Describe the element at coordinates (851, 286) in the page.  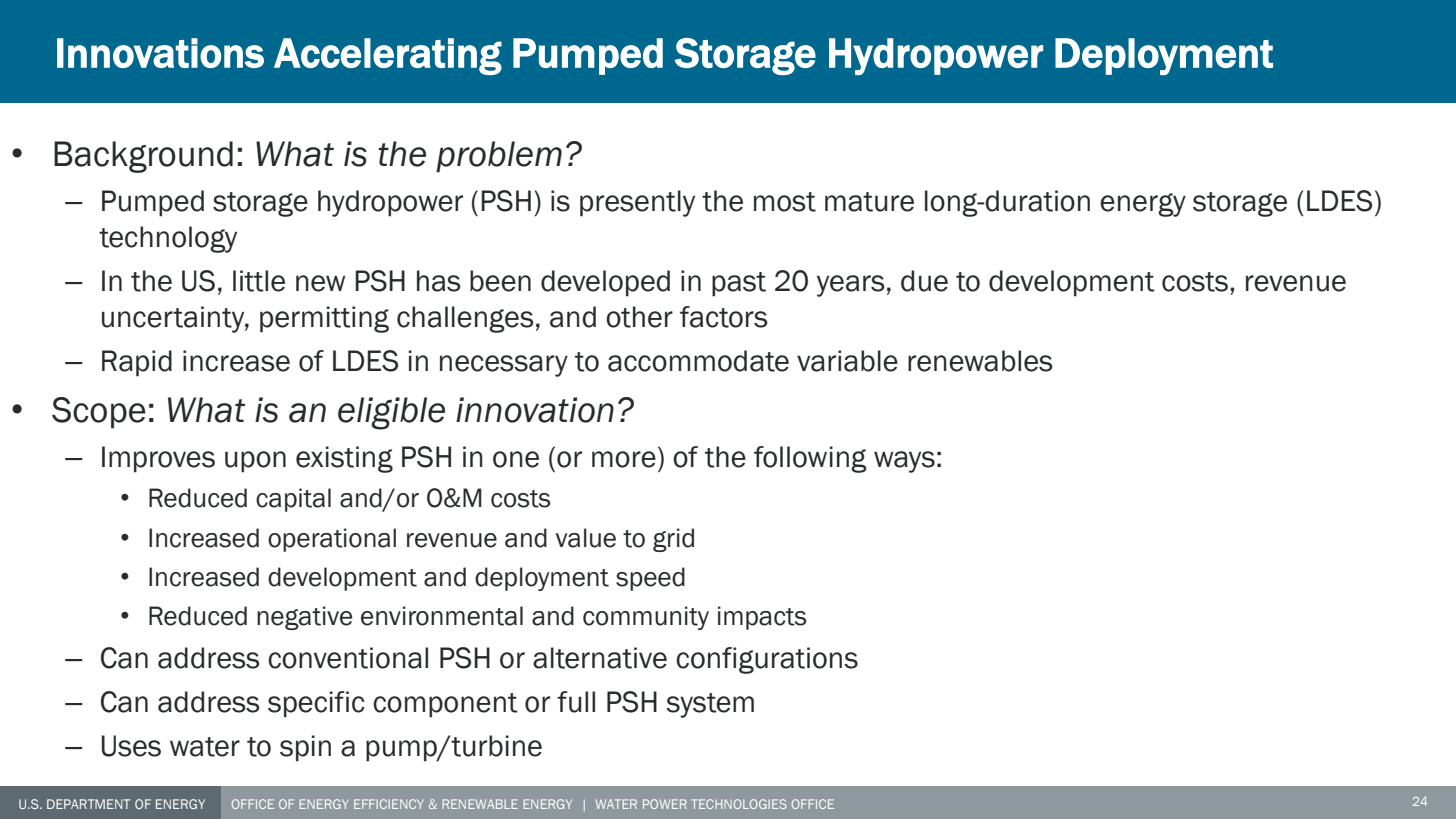
I see `years` at that location.
